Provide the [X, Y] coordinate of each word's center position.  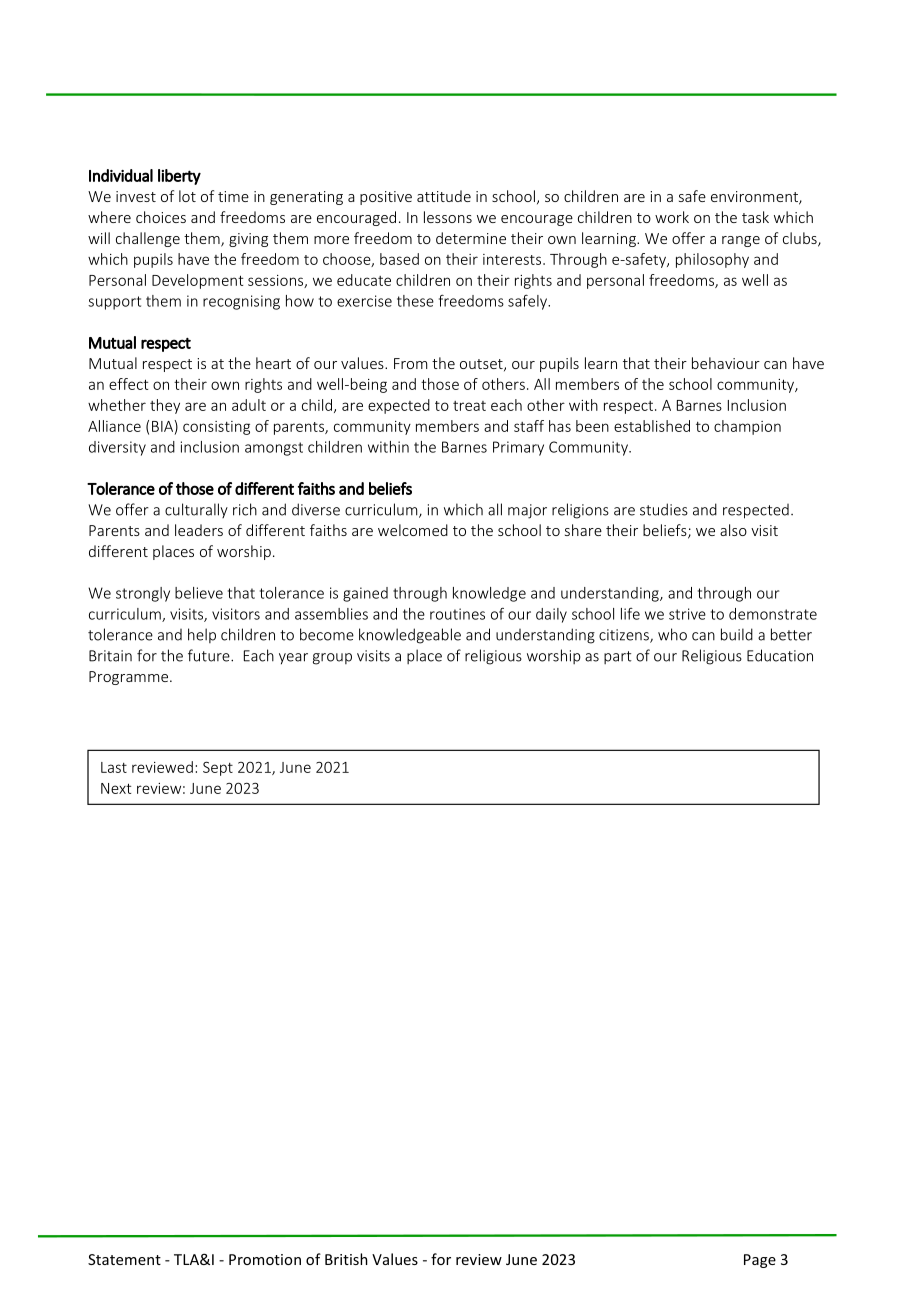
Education [780, 655]
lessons [448, 217]
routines [457, 614]
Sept [218, 768]
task [755, 217]
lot [187, 196]
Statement [124, 1259]
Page [760, 1261]
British [346, 1259]
